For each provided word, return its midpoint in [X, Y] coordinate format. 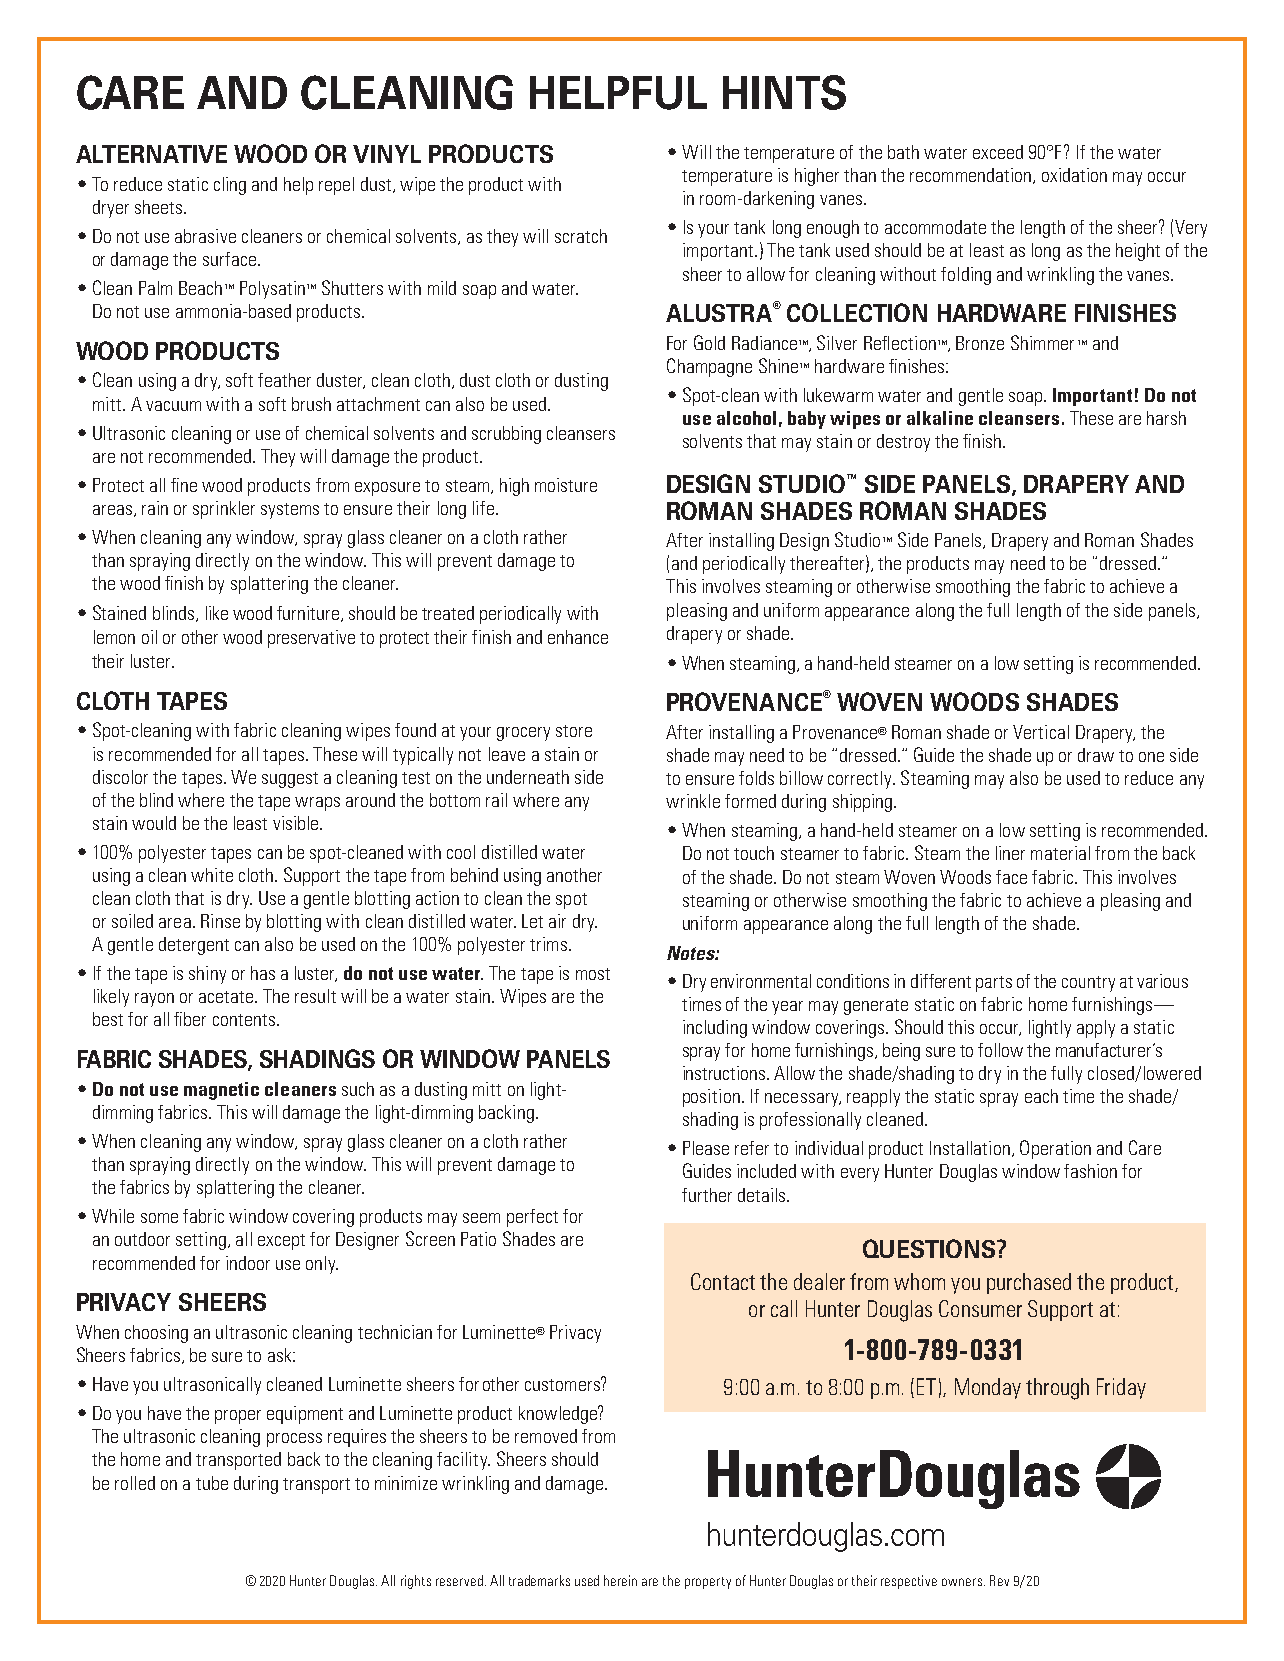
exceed [998, 152]
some [159, 1218]
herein [620, 1580]
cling [230, 186]
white [212, 875]
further [707, 1195]
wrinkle [693, 801]
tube [212, 1483]
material [1060, 853]
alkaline [940, 418]
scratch [581, 236]
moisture [566, 485]
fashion [1090, 1171]
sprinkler [224, 510]
